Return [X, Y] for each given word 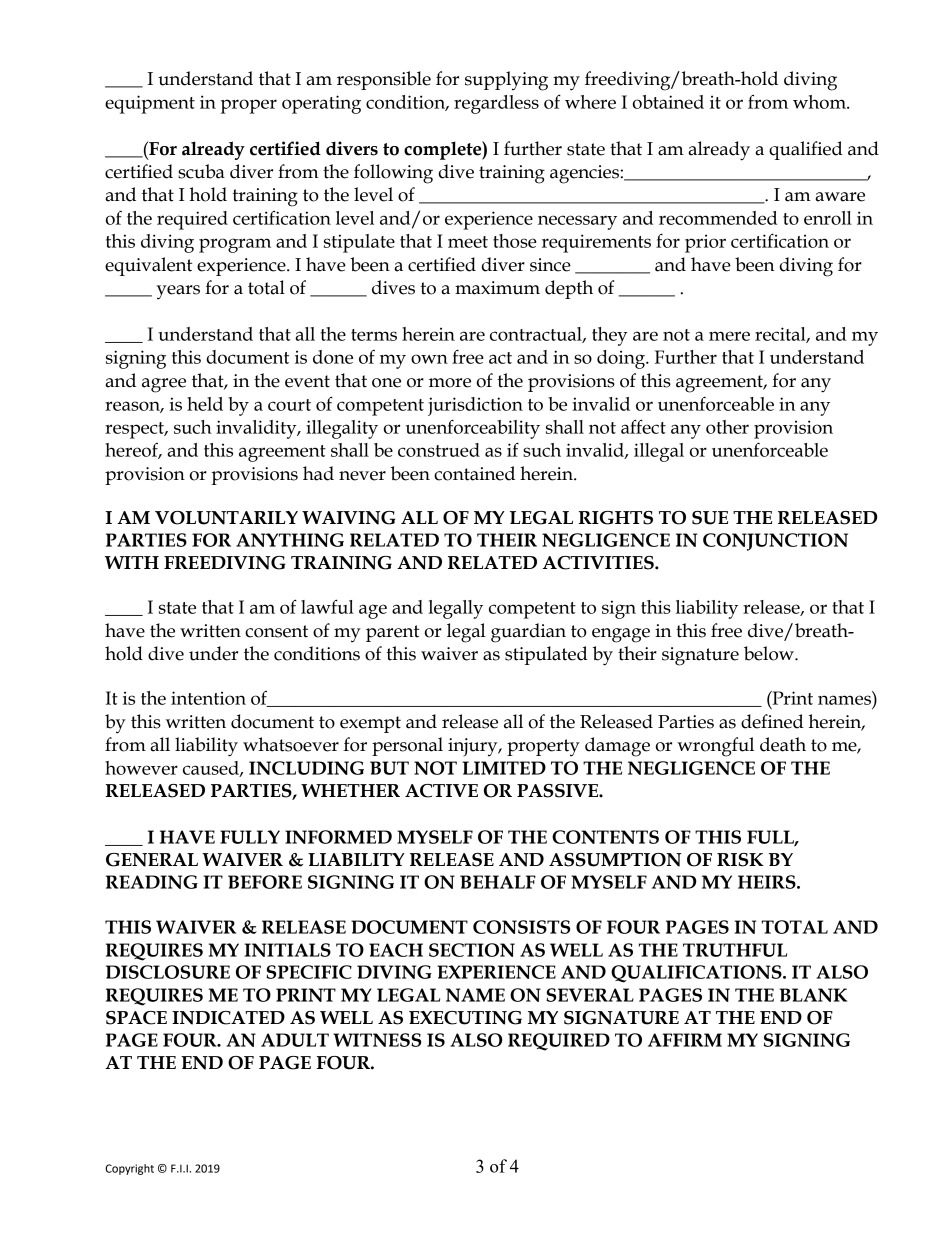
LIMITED [504, 768]
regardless [496, 104]
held [205, 404]
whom [820, 102]
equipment [150, 104]
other [727, 427]
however [141, 768]
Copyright [129, 1169]
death [783, 744]
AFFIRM [685, 1040]
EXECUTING [465, 1018]
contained [474, 473]
